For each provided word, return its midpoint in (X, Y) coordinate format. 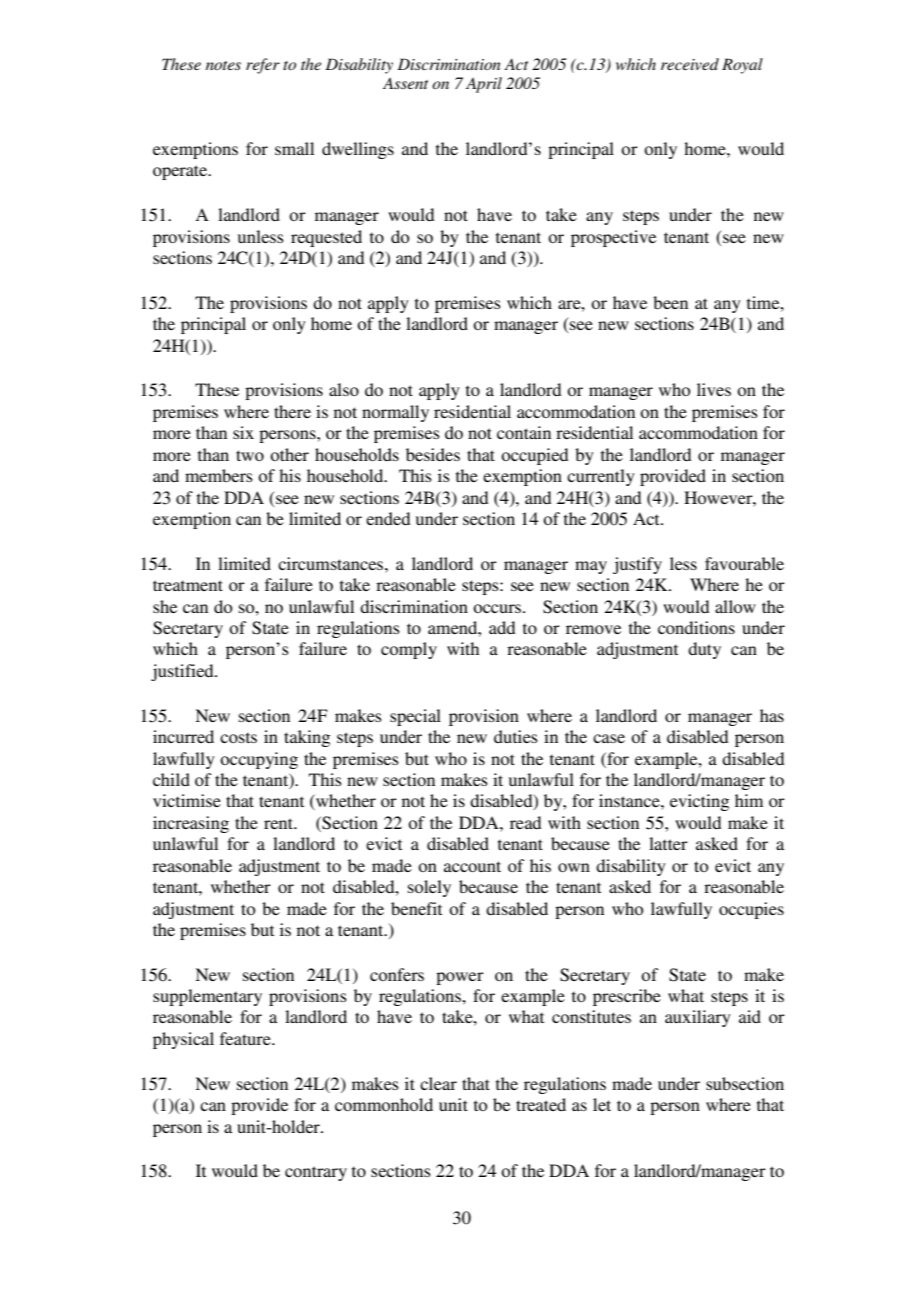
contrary (316, 1173)
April (484, 85)
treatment (188, 585)
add (502, 627)
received (690, 64)
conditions (696, 627)
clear (438, 1083)
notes (223, 65)
